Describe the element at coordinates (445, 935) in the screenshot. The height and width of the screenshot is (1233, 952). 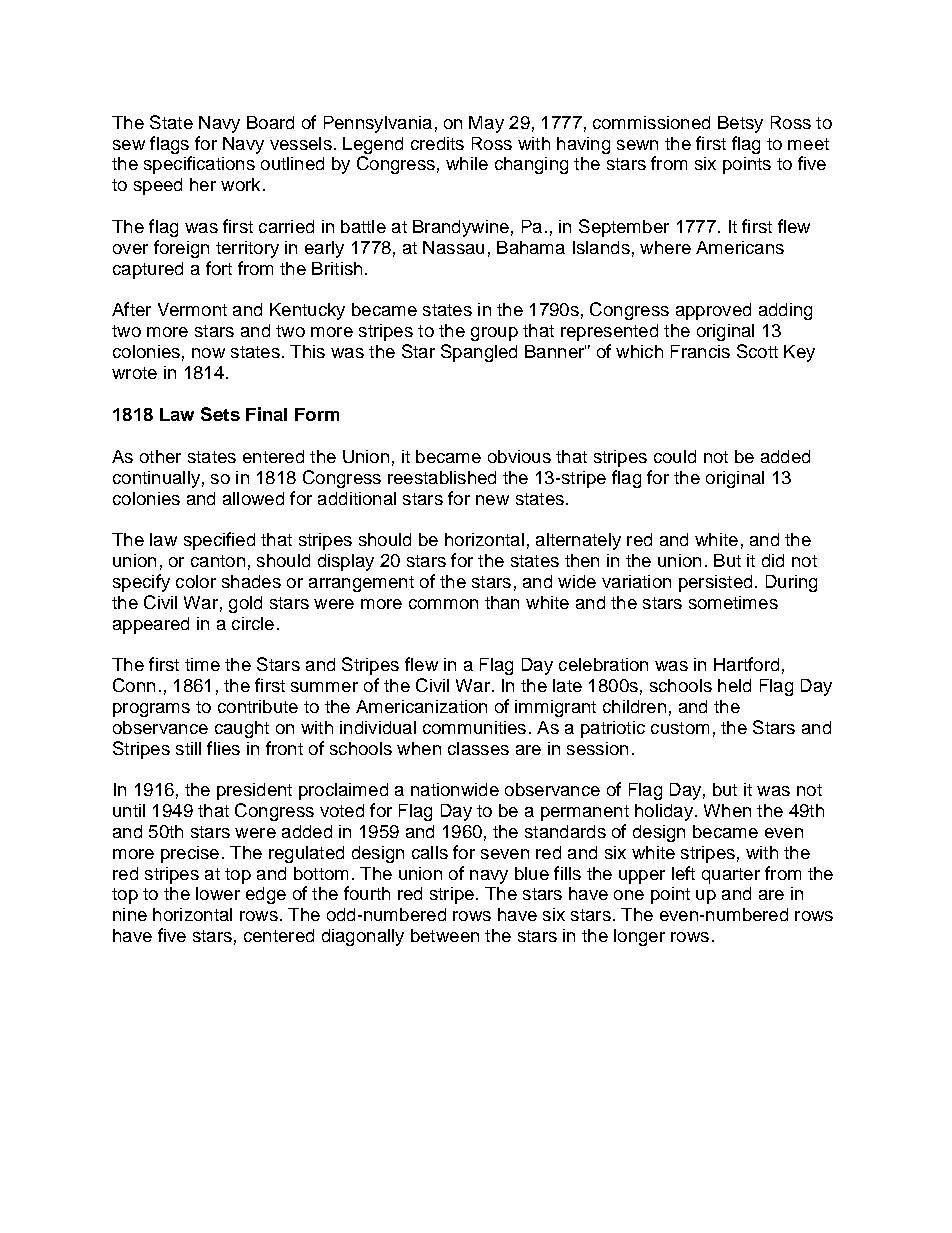
I see `between` at that location.
